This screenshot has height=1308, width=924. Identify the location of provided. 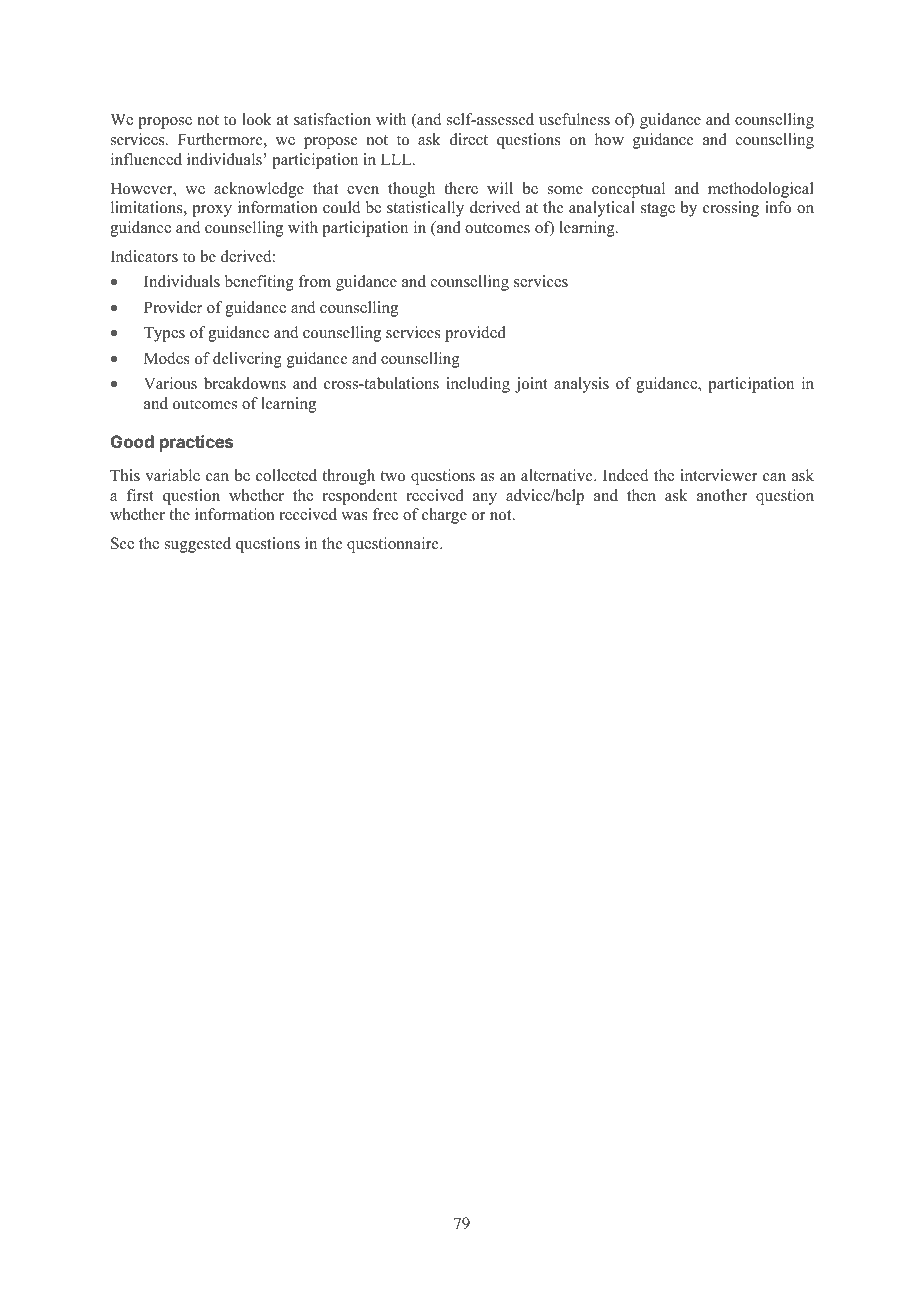
(475, 334).
